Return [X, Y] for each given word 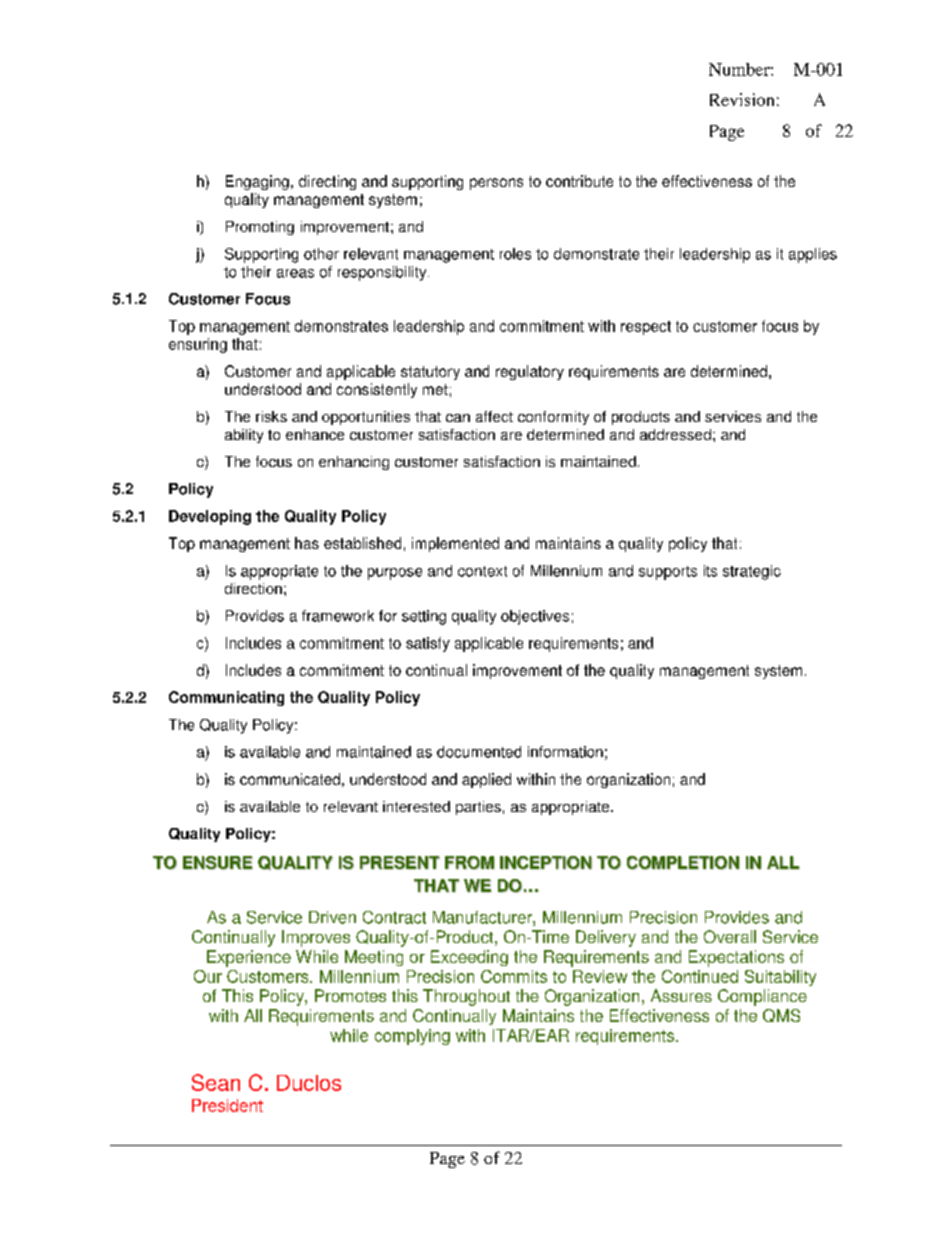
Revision [742, 99]
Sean [216, 1082]
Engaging [257, 182]
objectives [535, 617]
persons [496, 184]
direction [253, 588]
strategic [752, 572]
